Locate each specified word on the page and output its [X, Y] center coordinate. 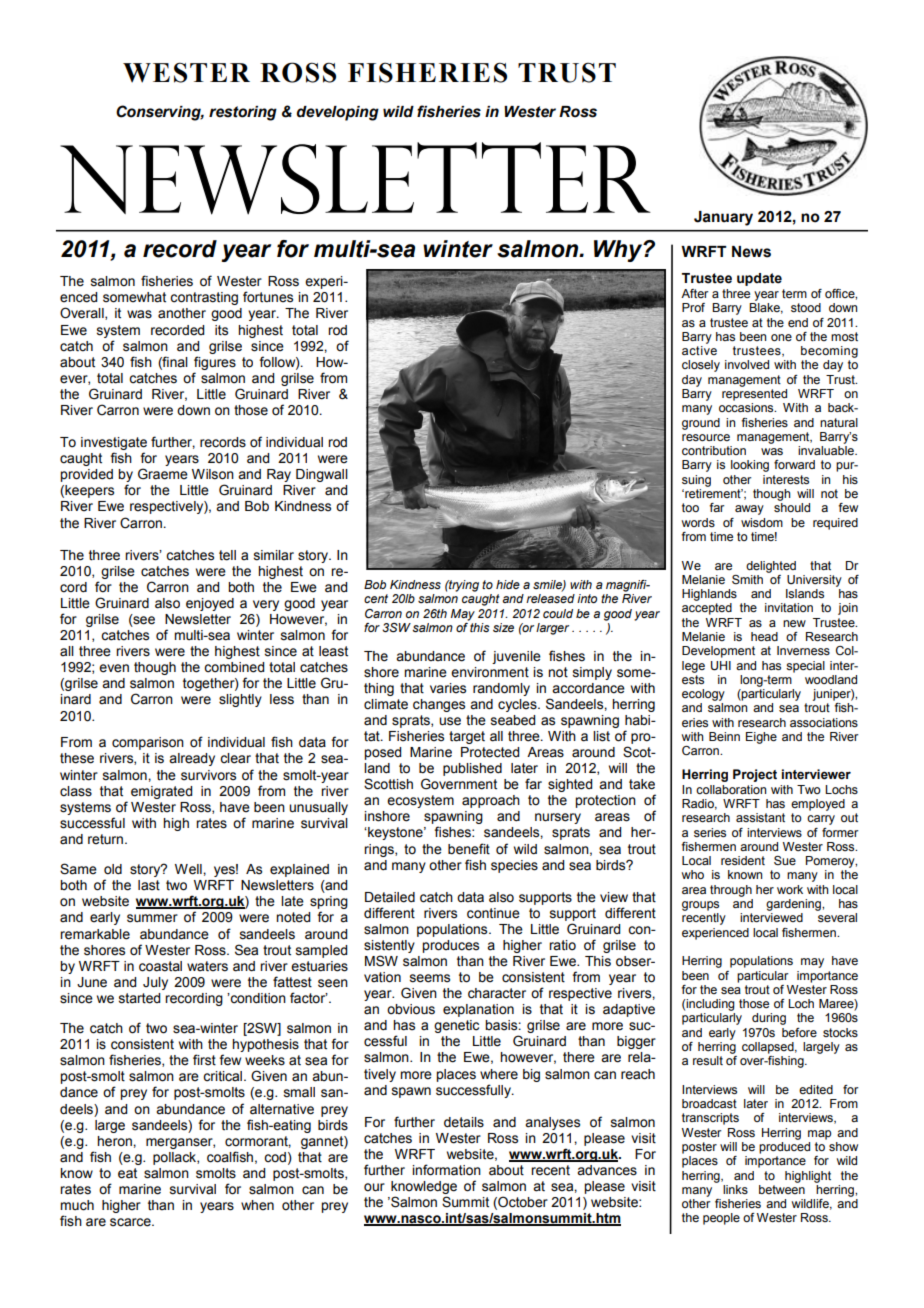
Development [718, 652]
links [735, 1189]
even [114, 668]
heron [115, 1141]
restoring [243, 113]
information [446, 1170]
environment [490, 672]
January [723, 218]
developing [338, 113]
